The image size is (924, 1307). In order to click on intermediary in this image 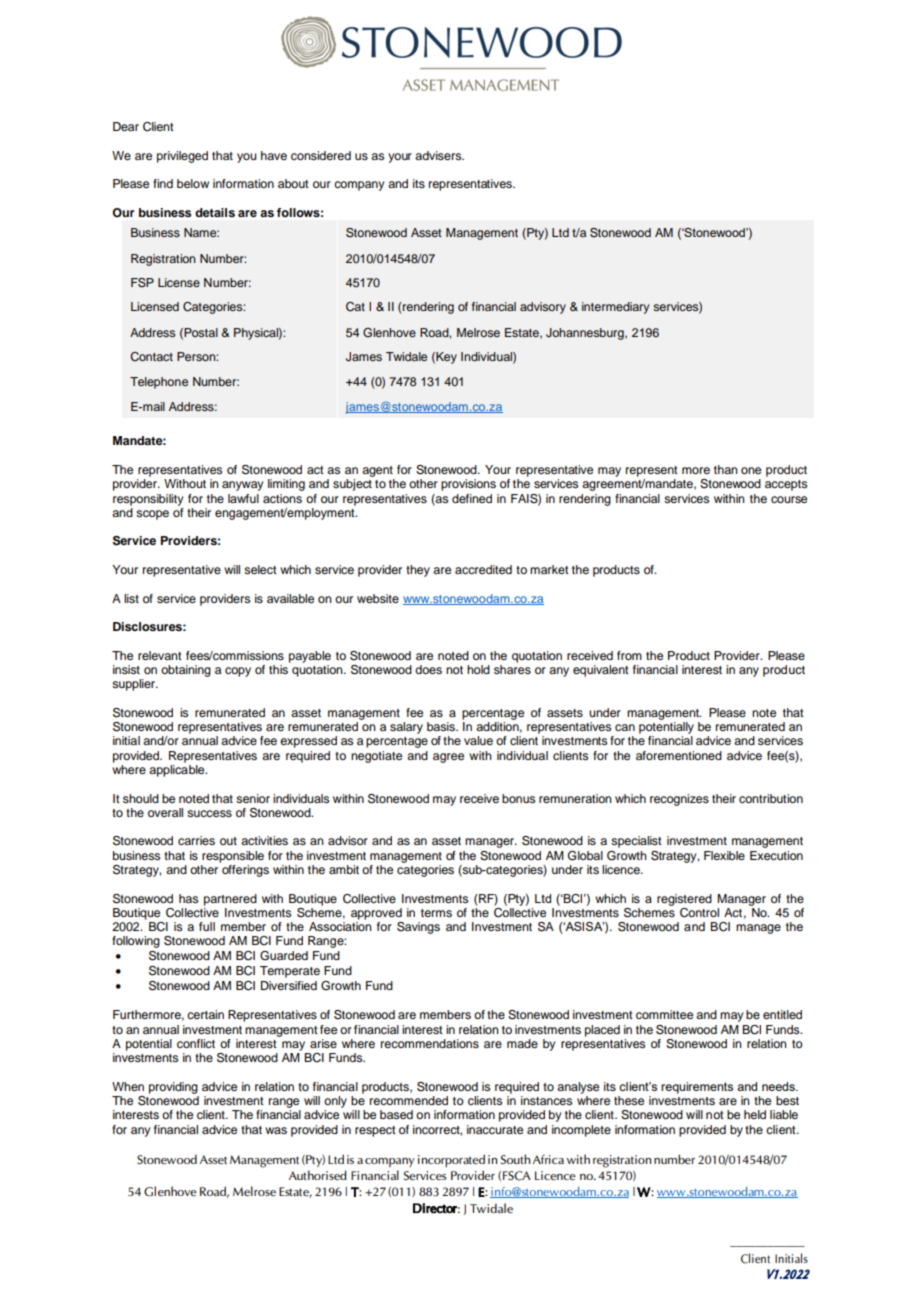, I will do `click(615, 308)`.
